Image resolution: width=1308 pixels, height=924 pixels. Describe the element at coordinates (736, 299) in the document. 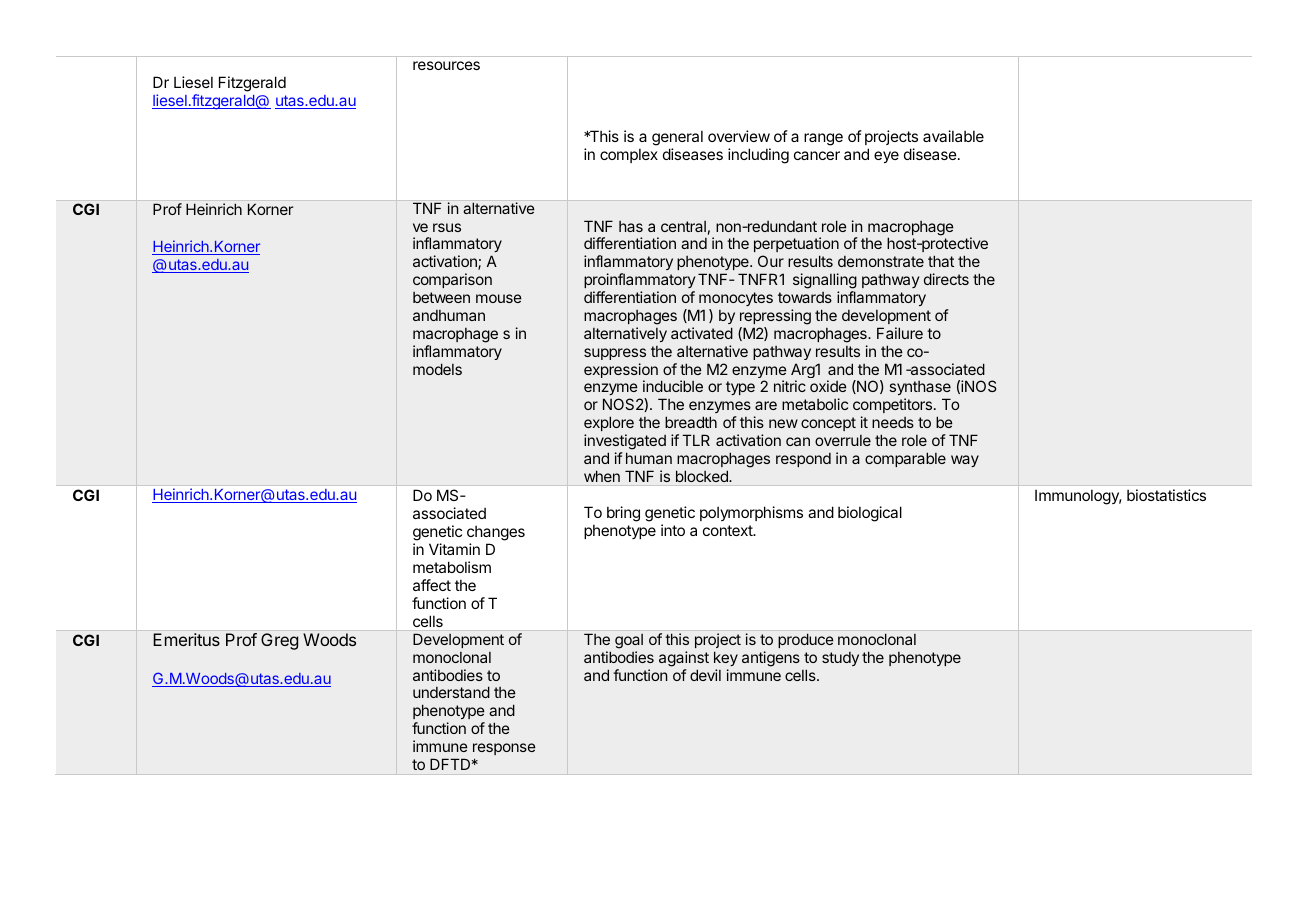

I see `monocytes` at that location.
